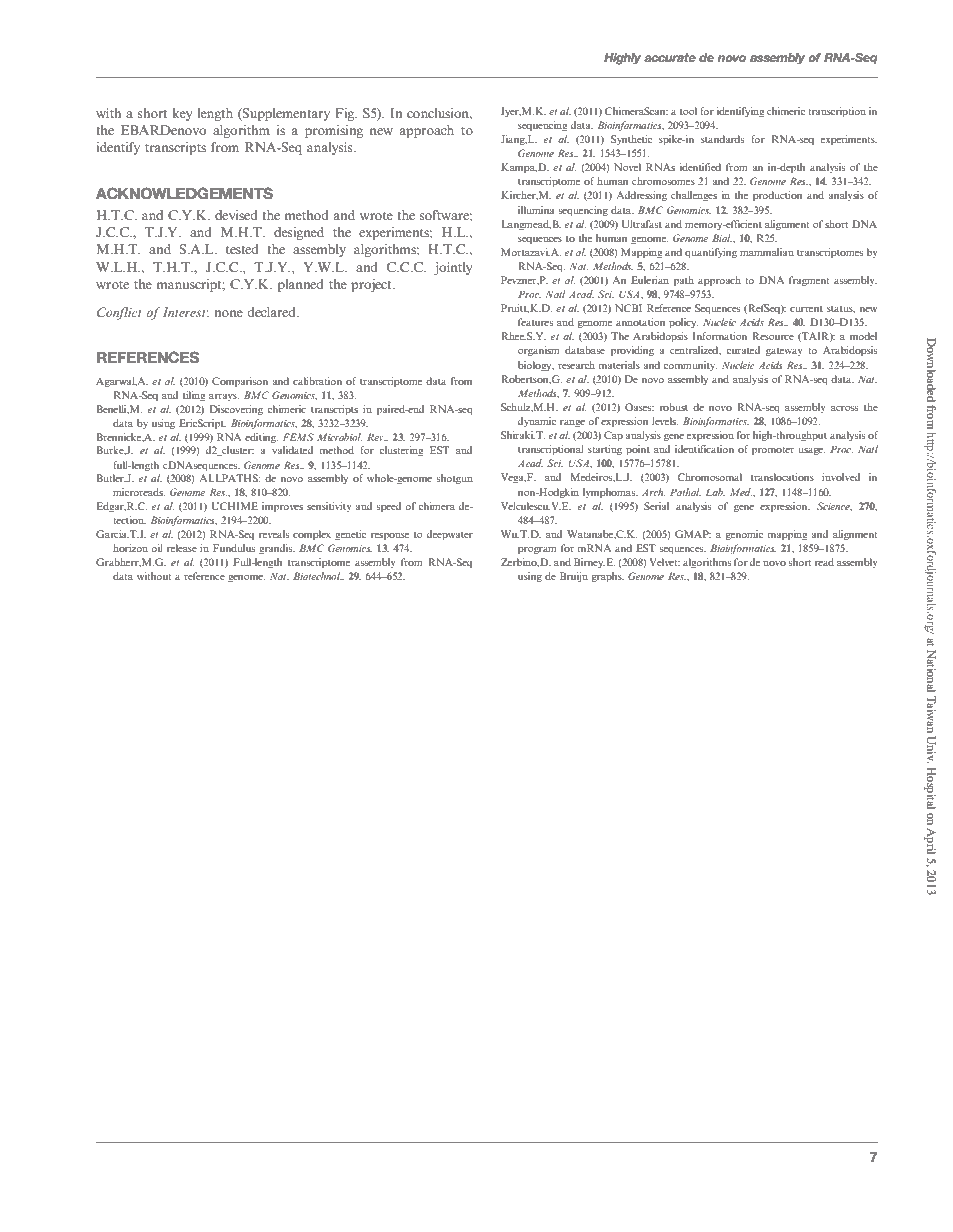  Describe the element at coordinates (806, 309) in the screenshot. I see `current` at that location.
